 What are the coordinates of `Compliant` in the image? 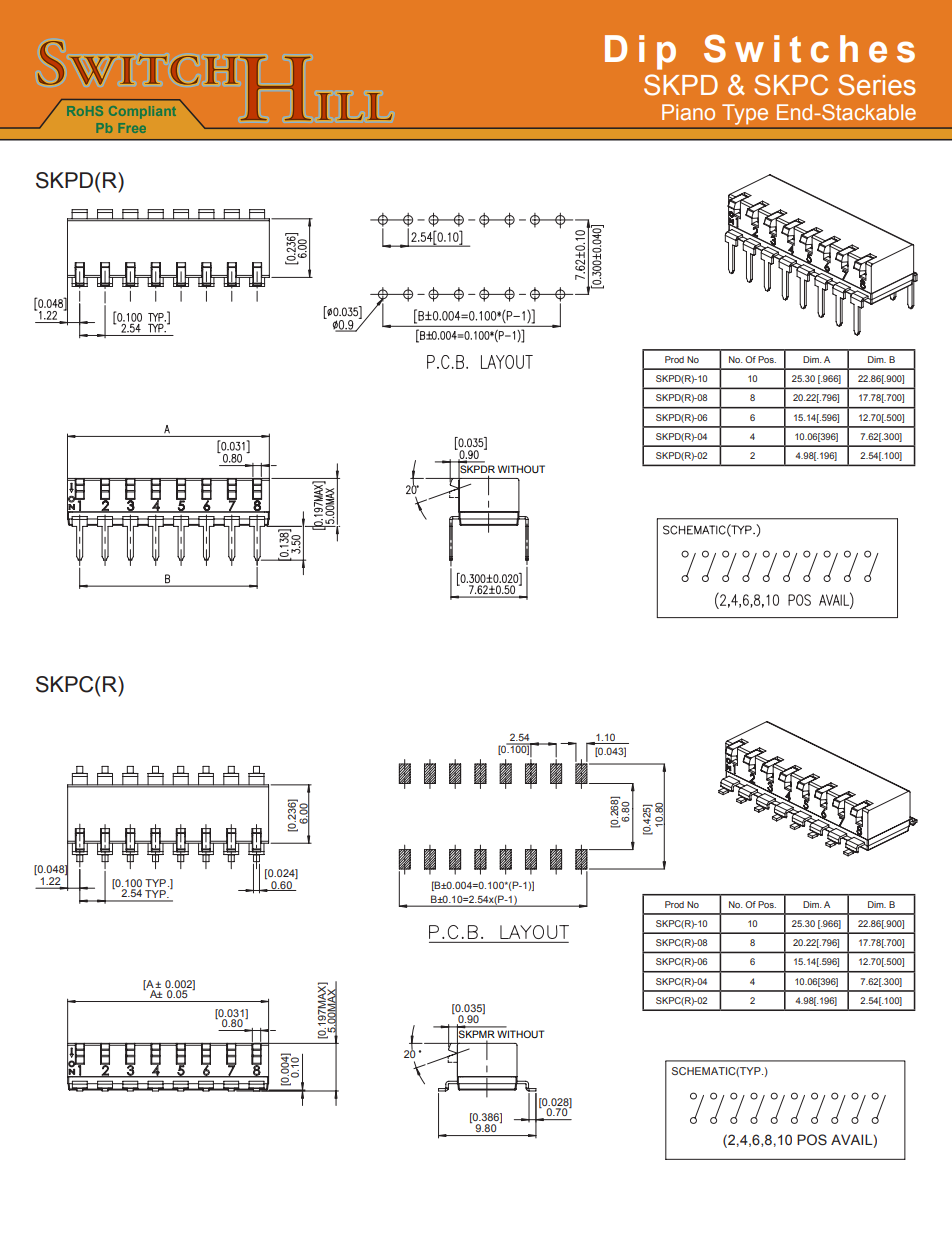 It's located at (142, 112).
